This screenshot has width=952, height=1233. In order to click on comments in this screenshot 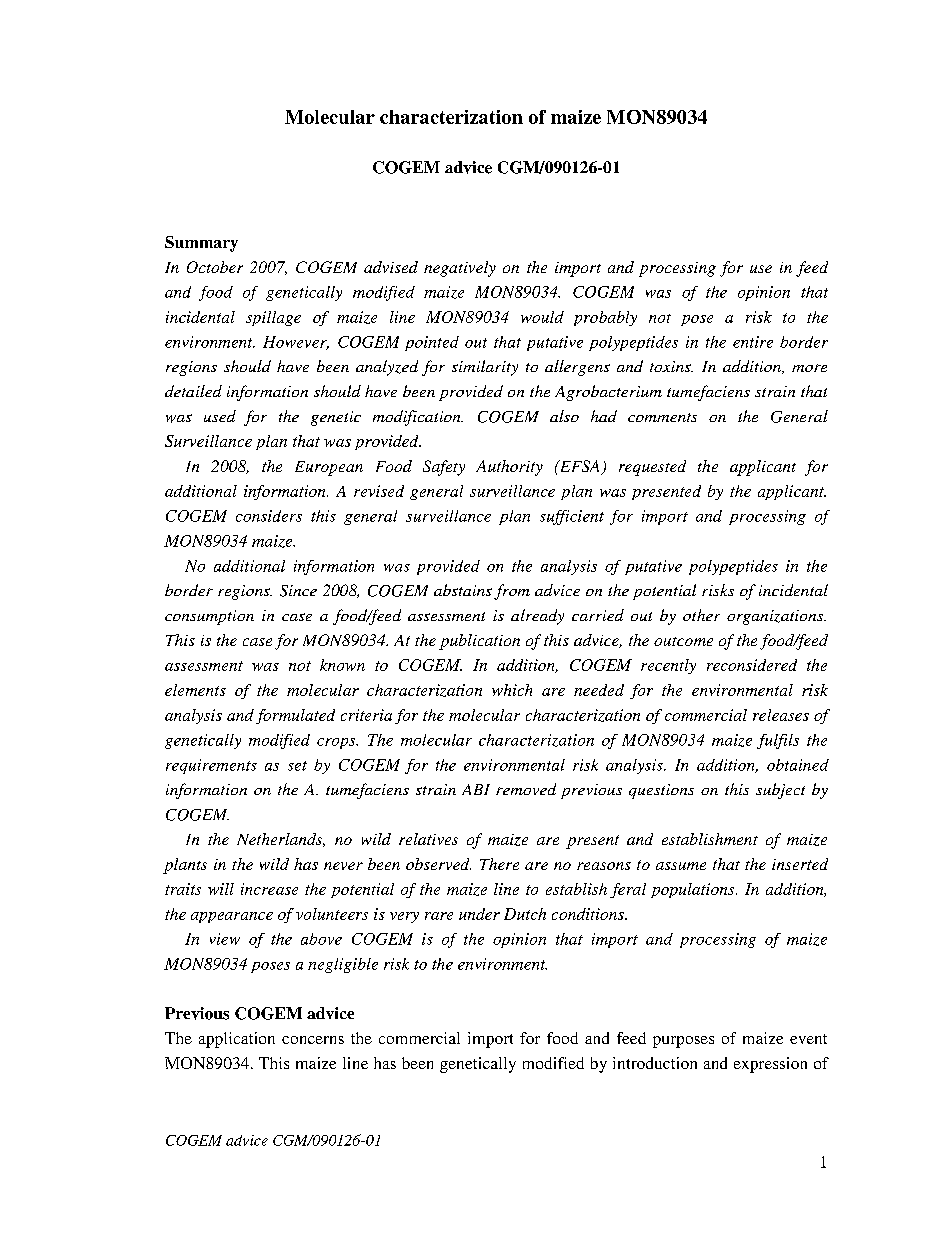, I will do `click(662, 417)`.
